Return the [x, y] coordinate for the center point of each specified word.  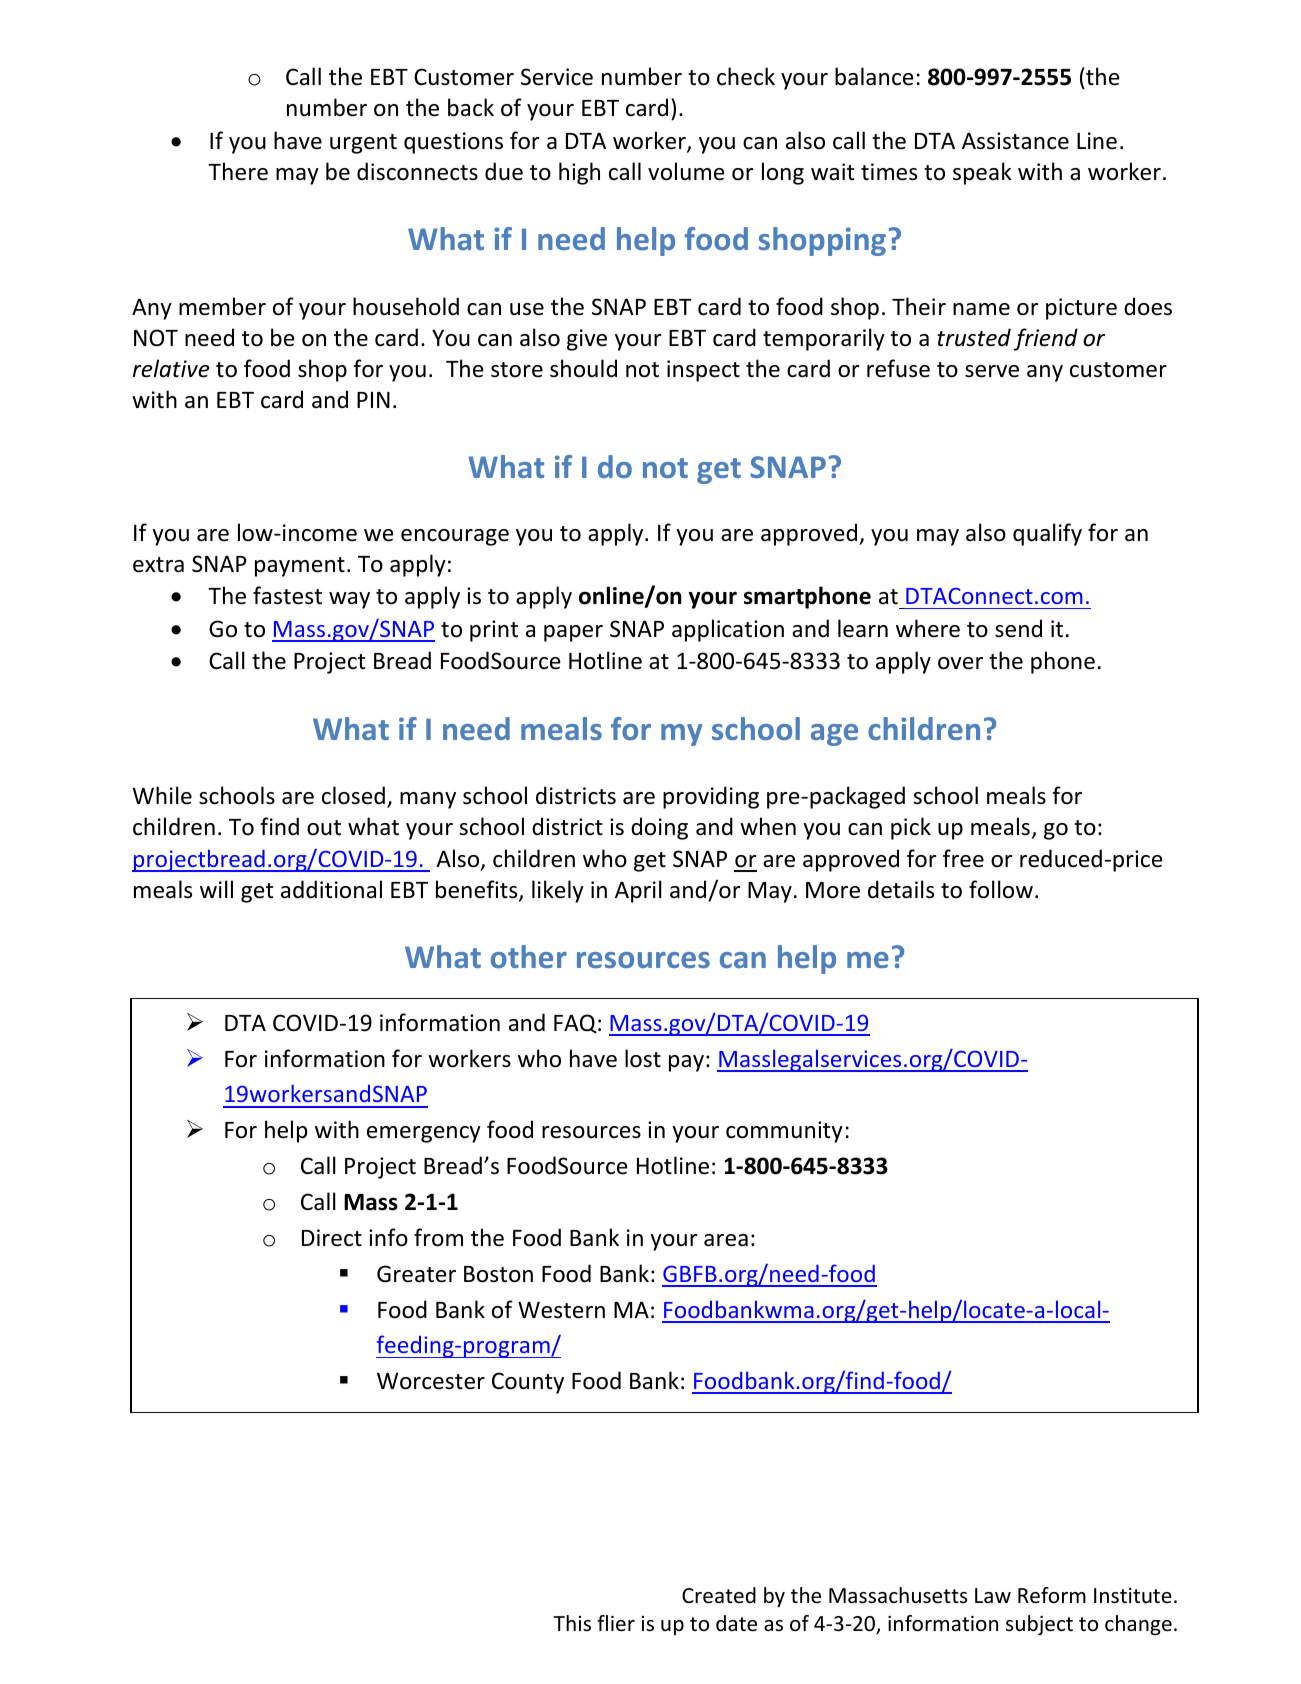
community [784, 1132]
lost [643, 1058]
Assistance [1015, 141]
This [572, 1623]
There [238, 171]
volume [686, 171]
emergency [424, 1134]
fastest [287, 595]
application [728, 630]
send [1018, 628]
